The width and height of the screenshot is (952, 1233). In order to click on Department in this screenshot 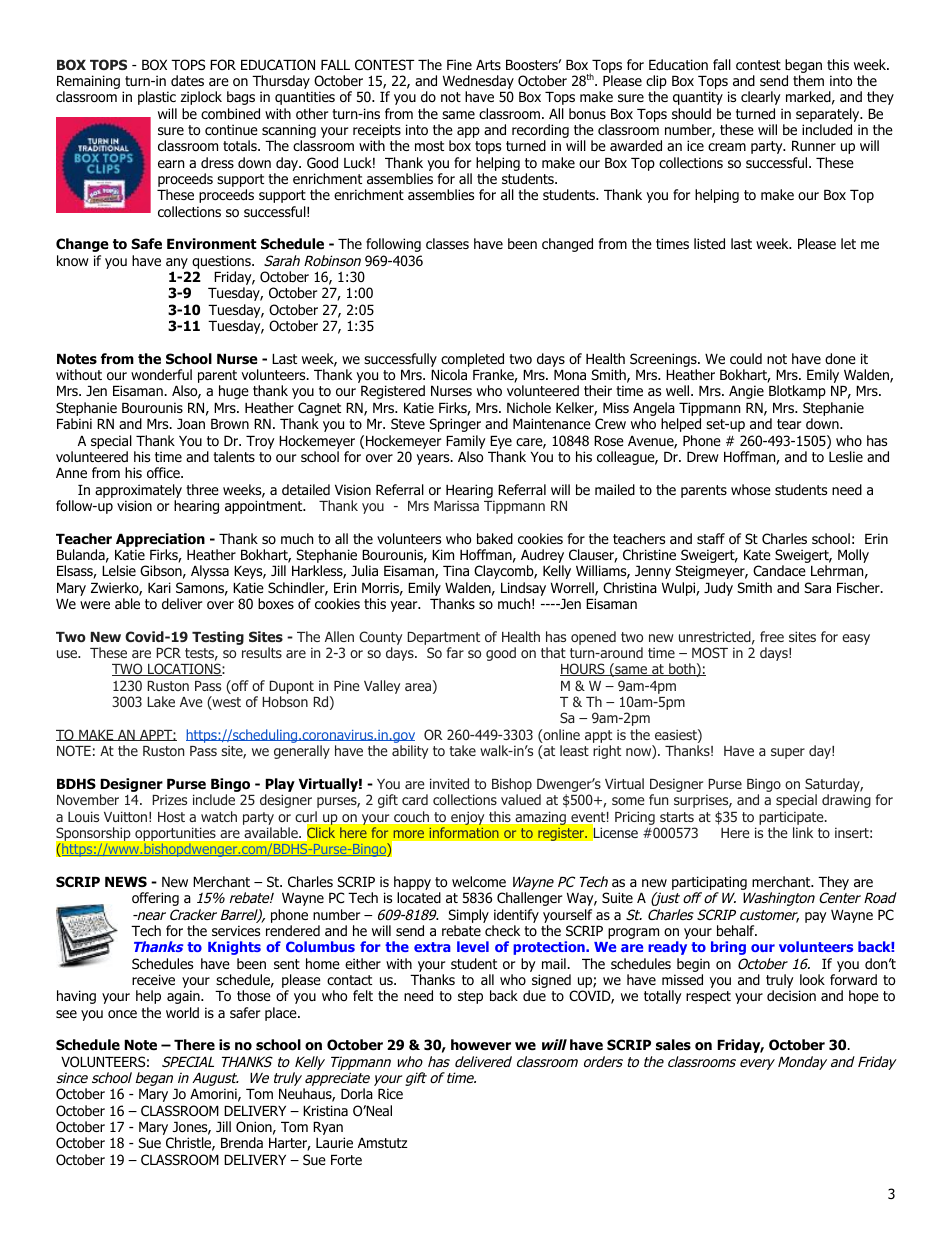, I will do `click(443, 638)`.
